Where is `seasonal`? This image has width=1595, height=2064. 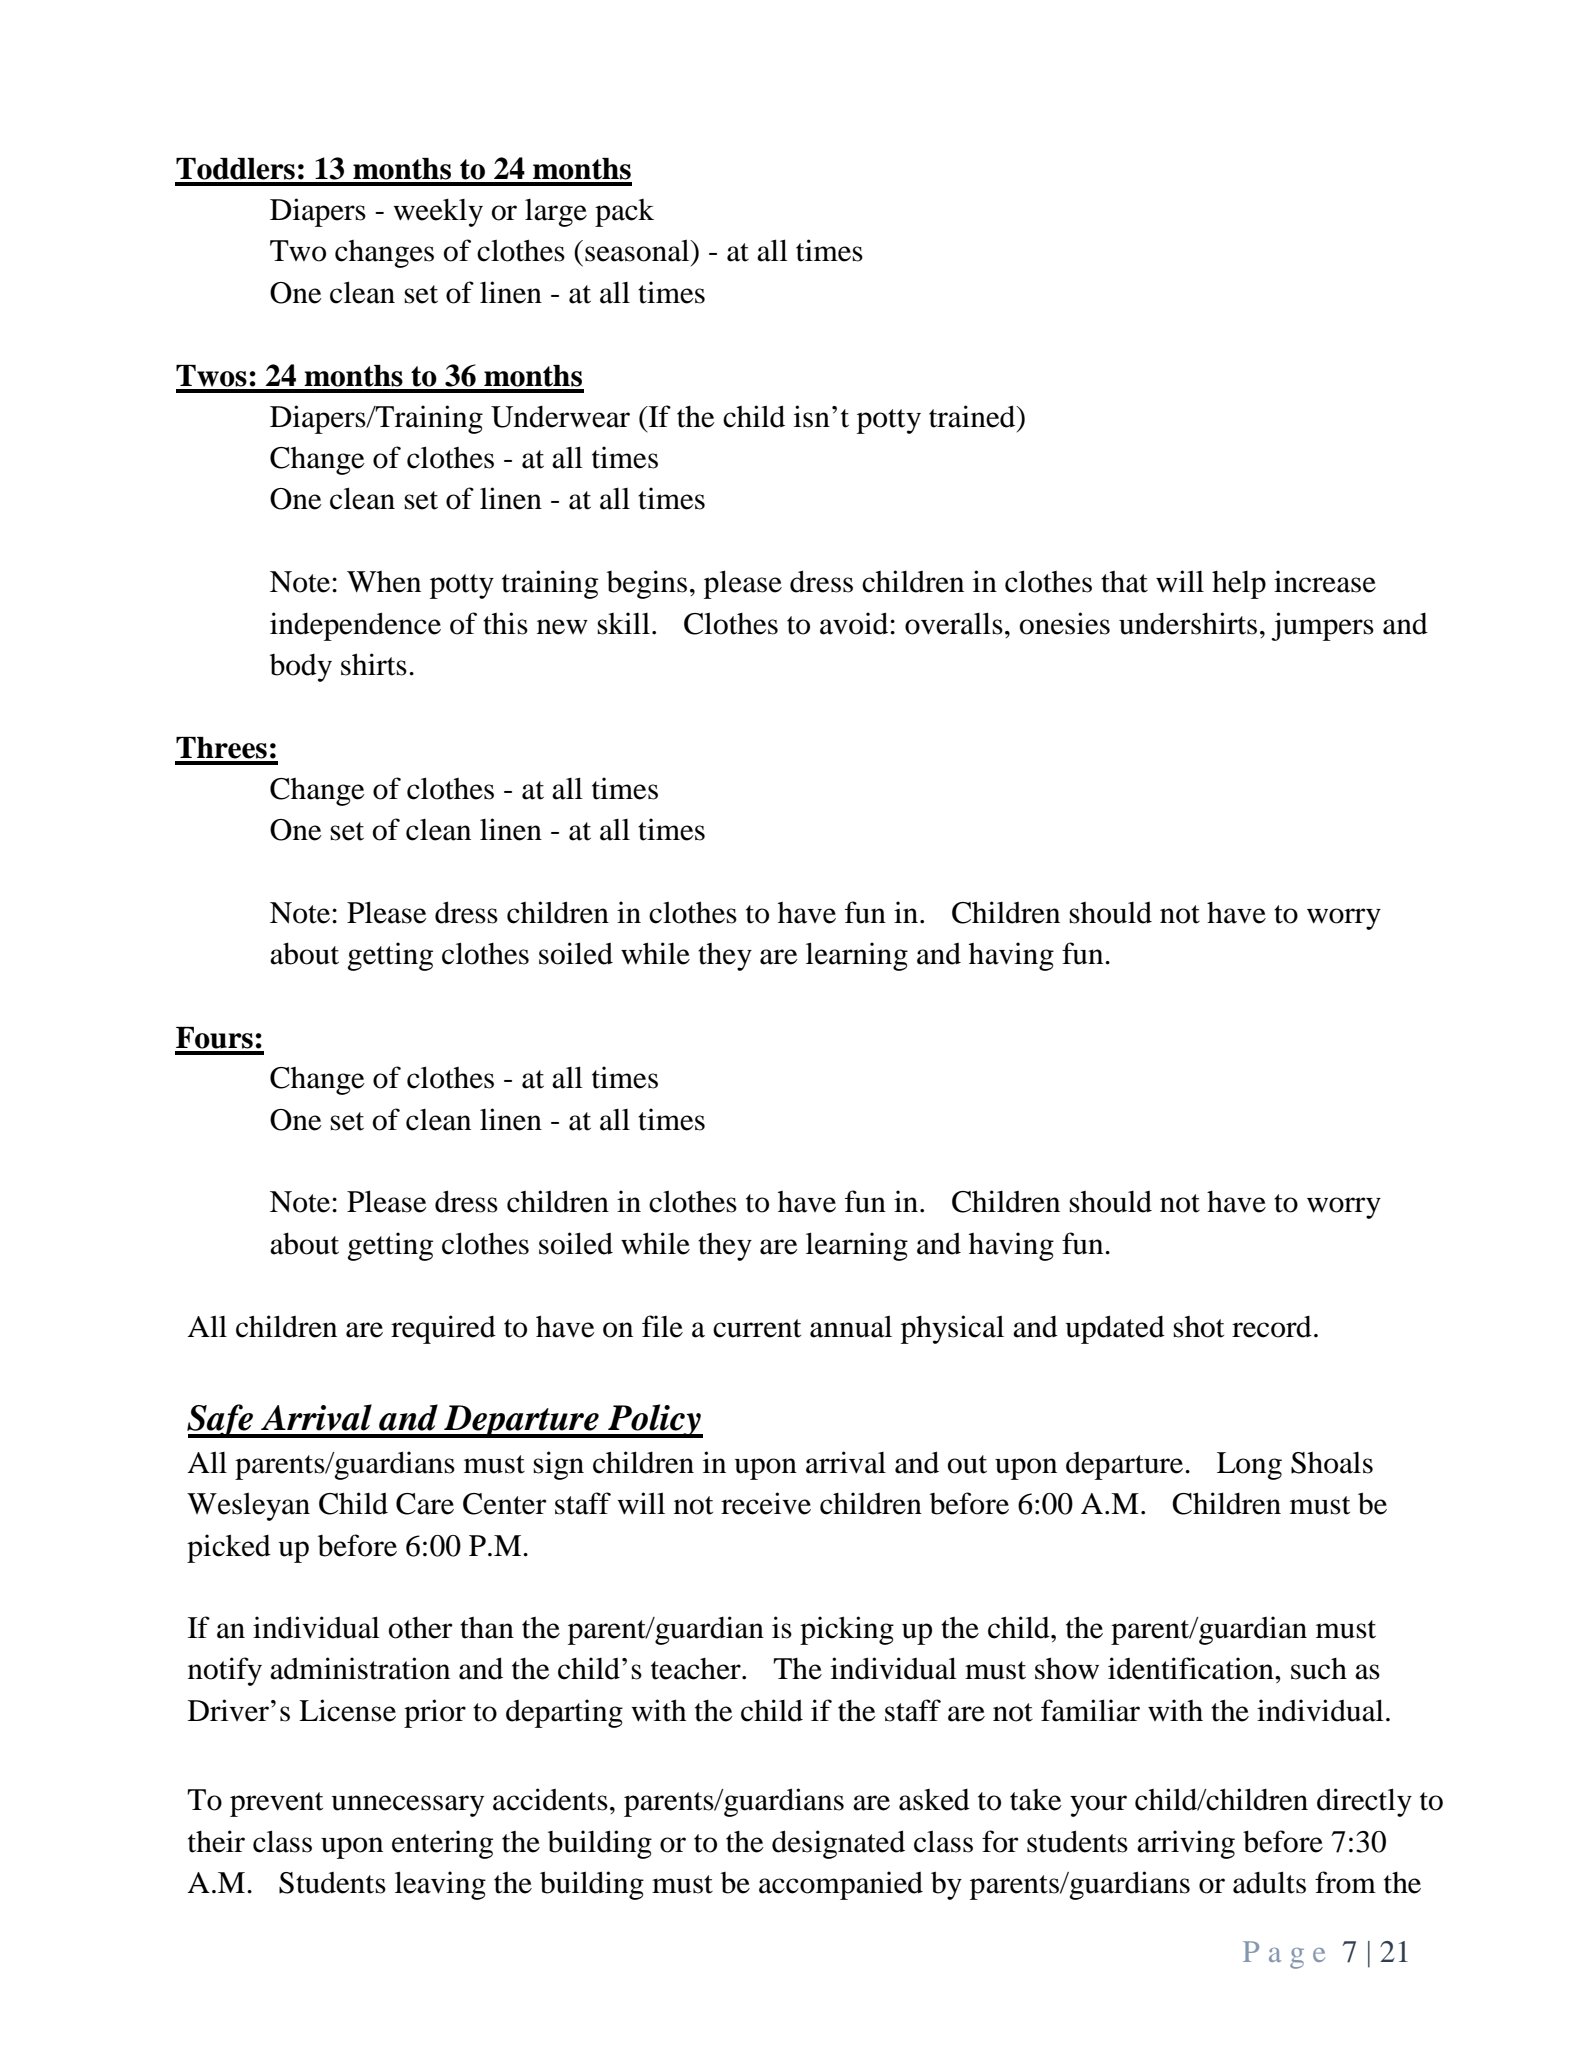
seasonal is located at coordinates (638, 250).
